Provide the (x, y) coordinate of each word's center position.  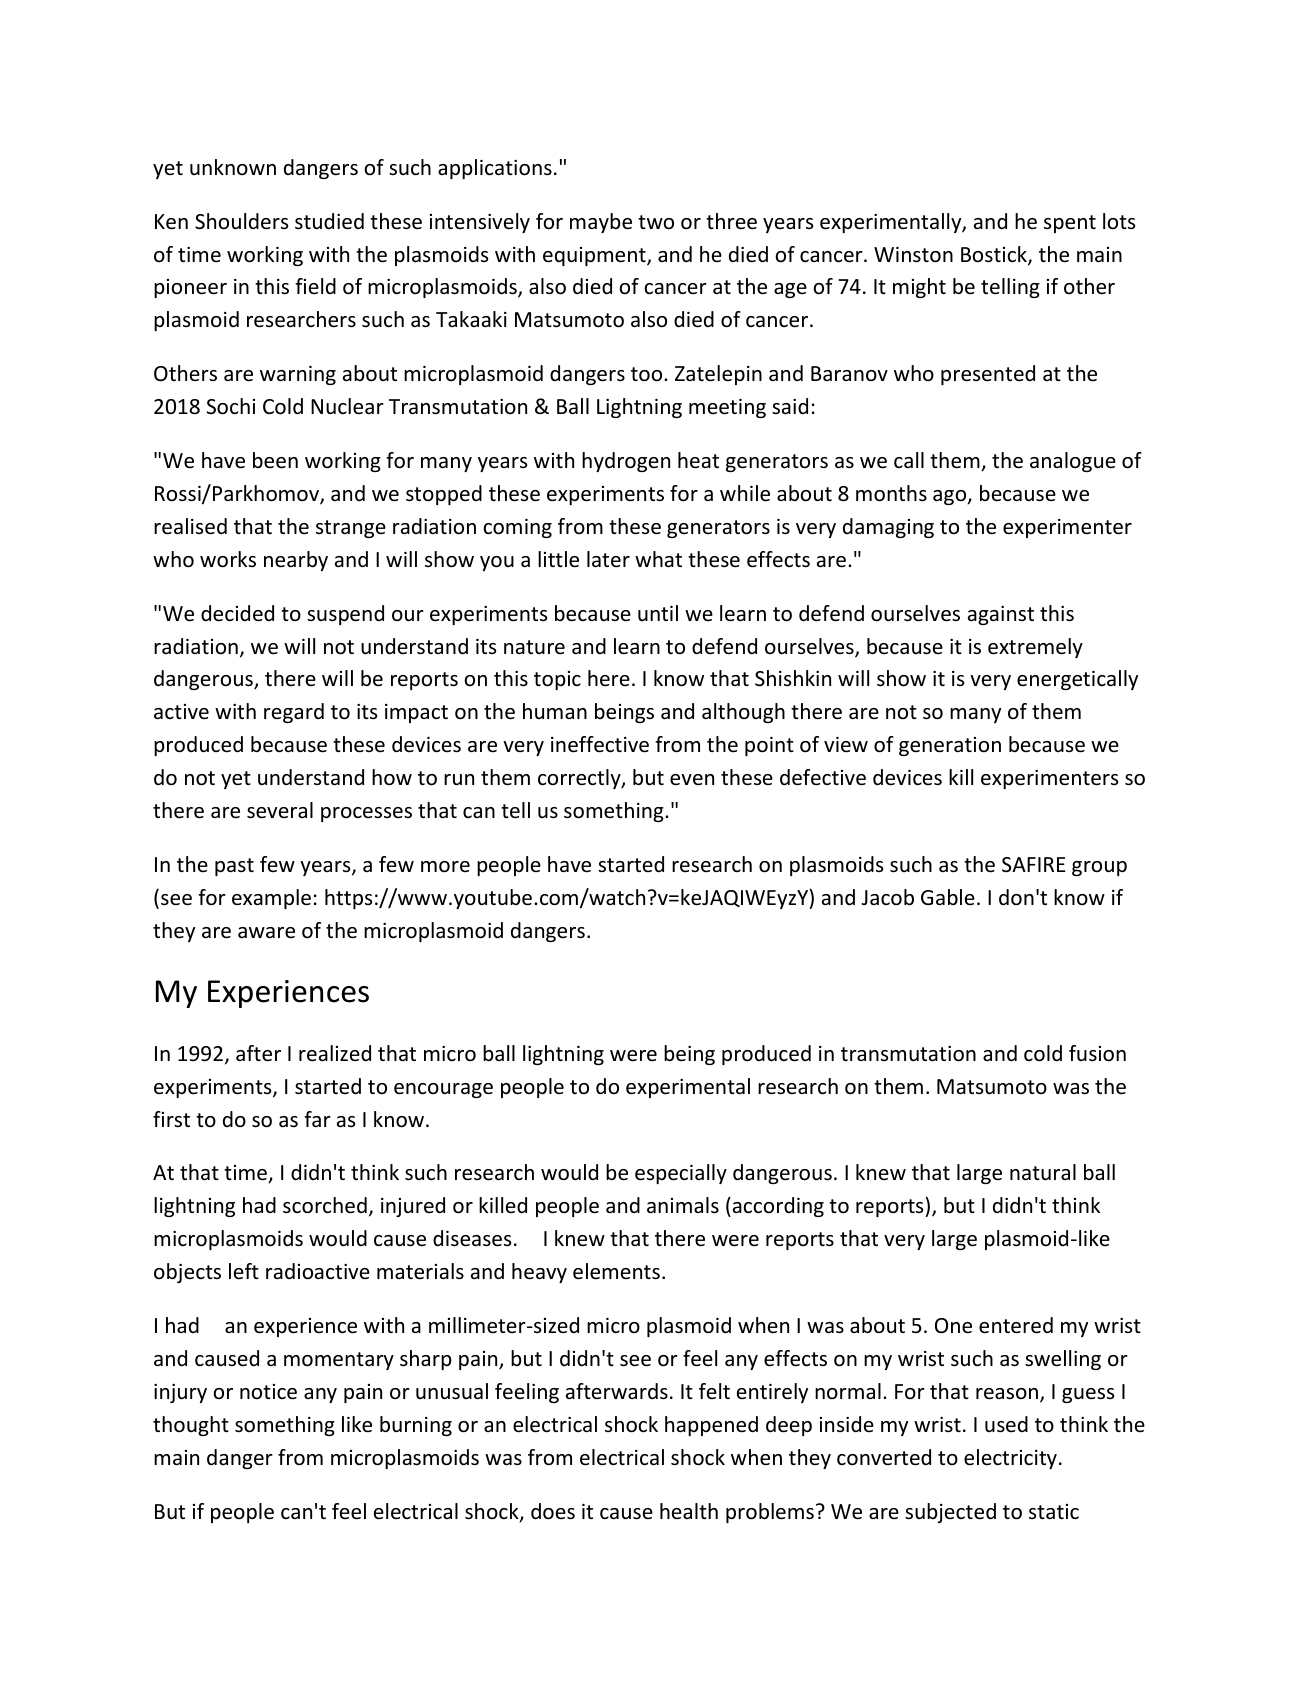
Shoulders (241, 221)
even (692, 780)
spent (1070, 224)
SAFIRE (1033, 865)
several (280, 810)
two (656, 222)
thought (191, 1426)
